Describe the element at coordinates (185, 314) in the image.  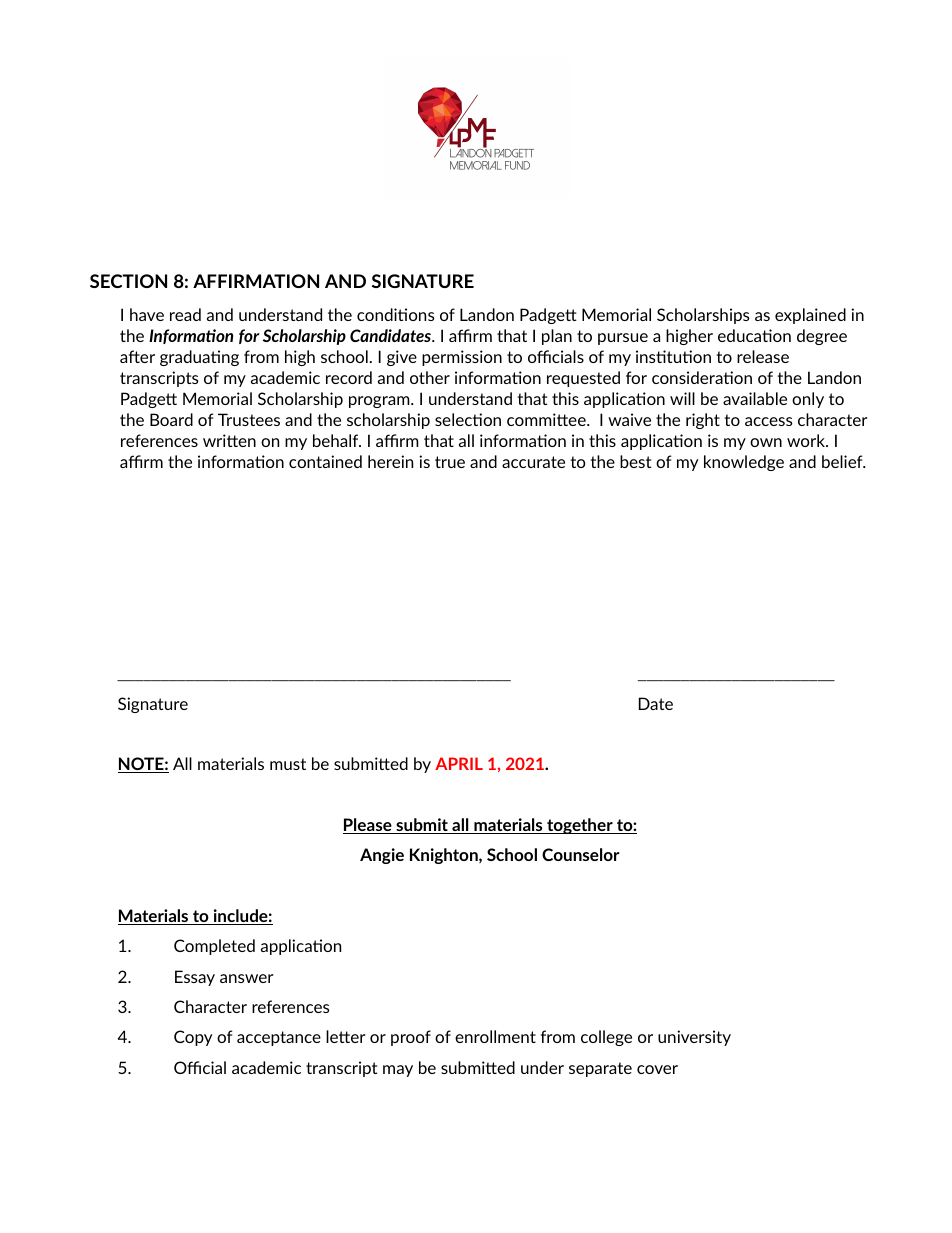
I see `read` at that location.
